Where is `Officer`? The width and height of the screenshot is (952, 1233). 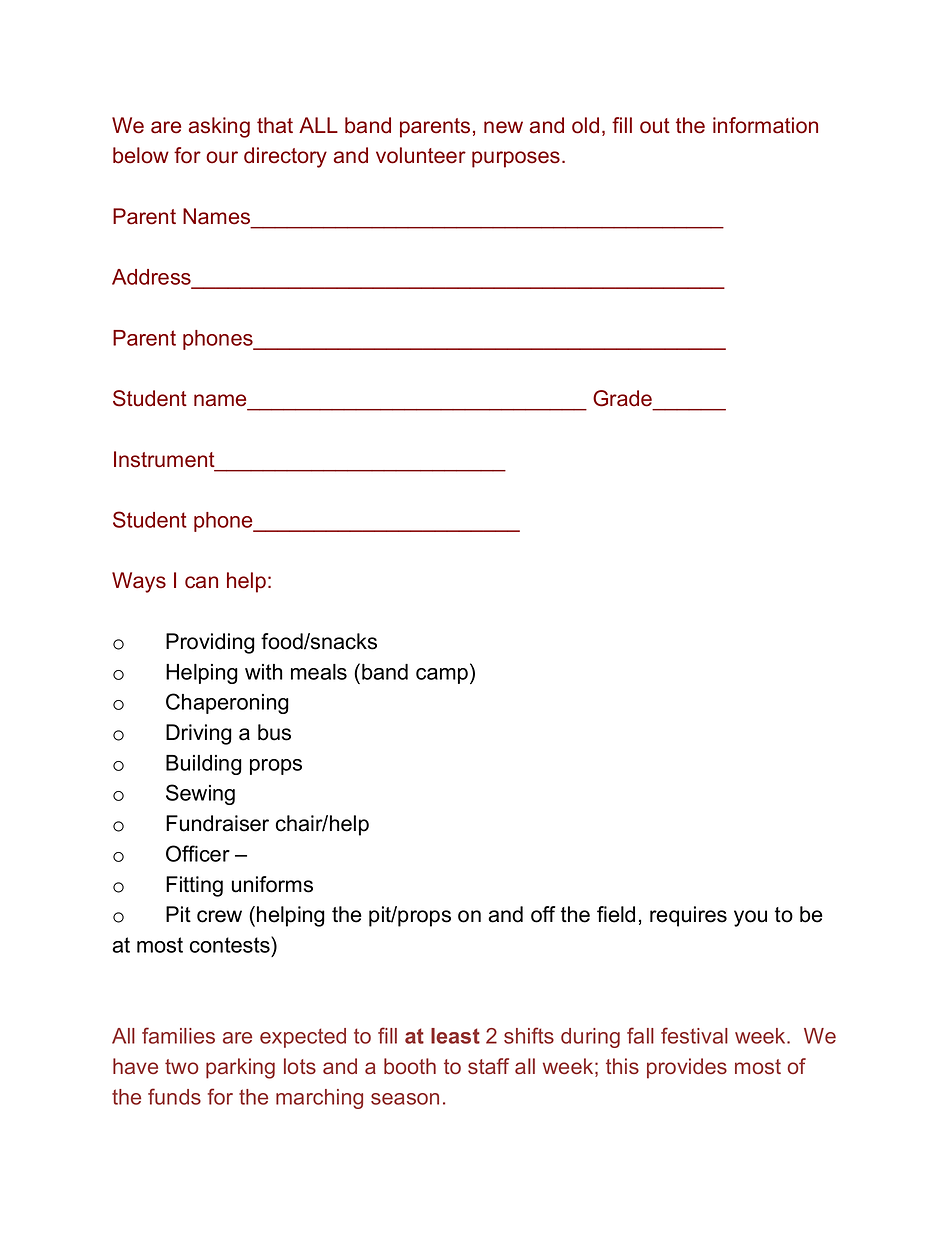
Officer is located at coordinates (198, 853).
